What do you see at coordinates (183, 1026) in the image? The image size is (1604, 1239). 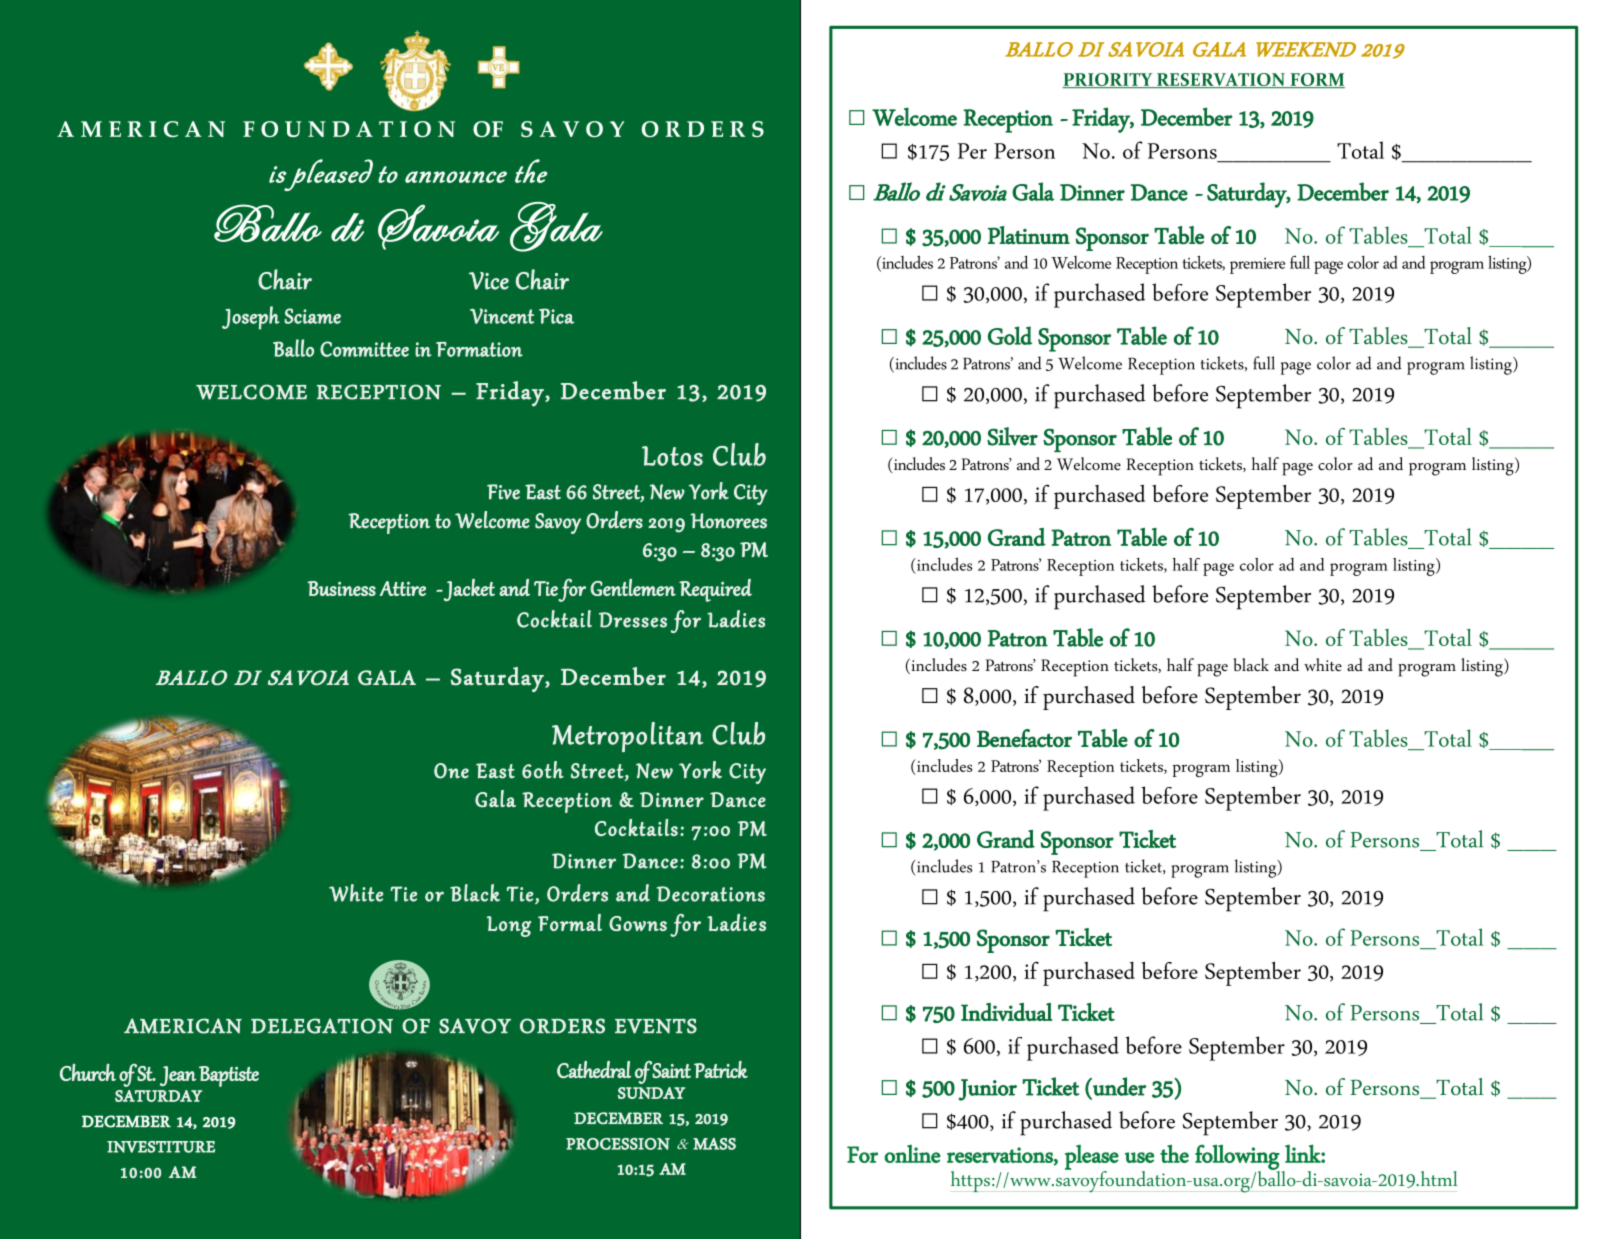 I see `AMERICAN` at bounding box center [183, 1026].
